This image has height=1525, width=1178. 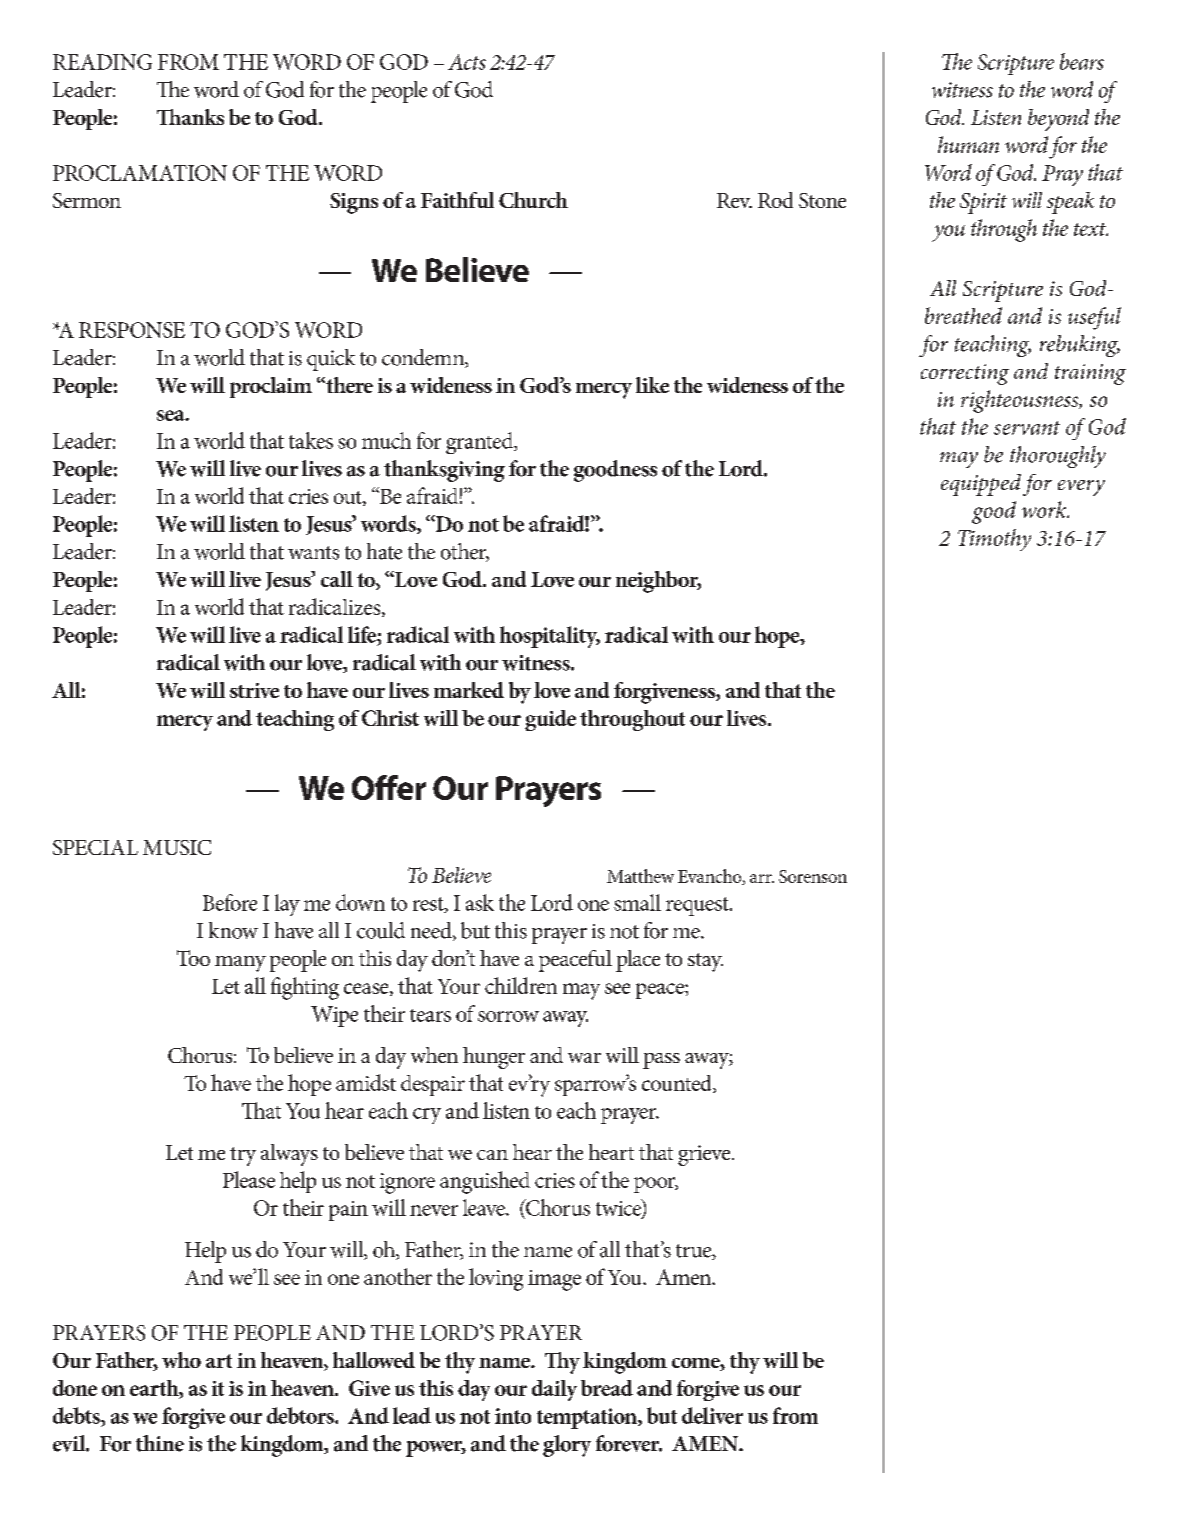 I want to click on who, so click(x=181, y=1360).
